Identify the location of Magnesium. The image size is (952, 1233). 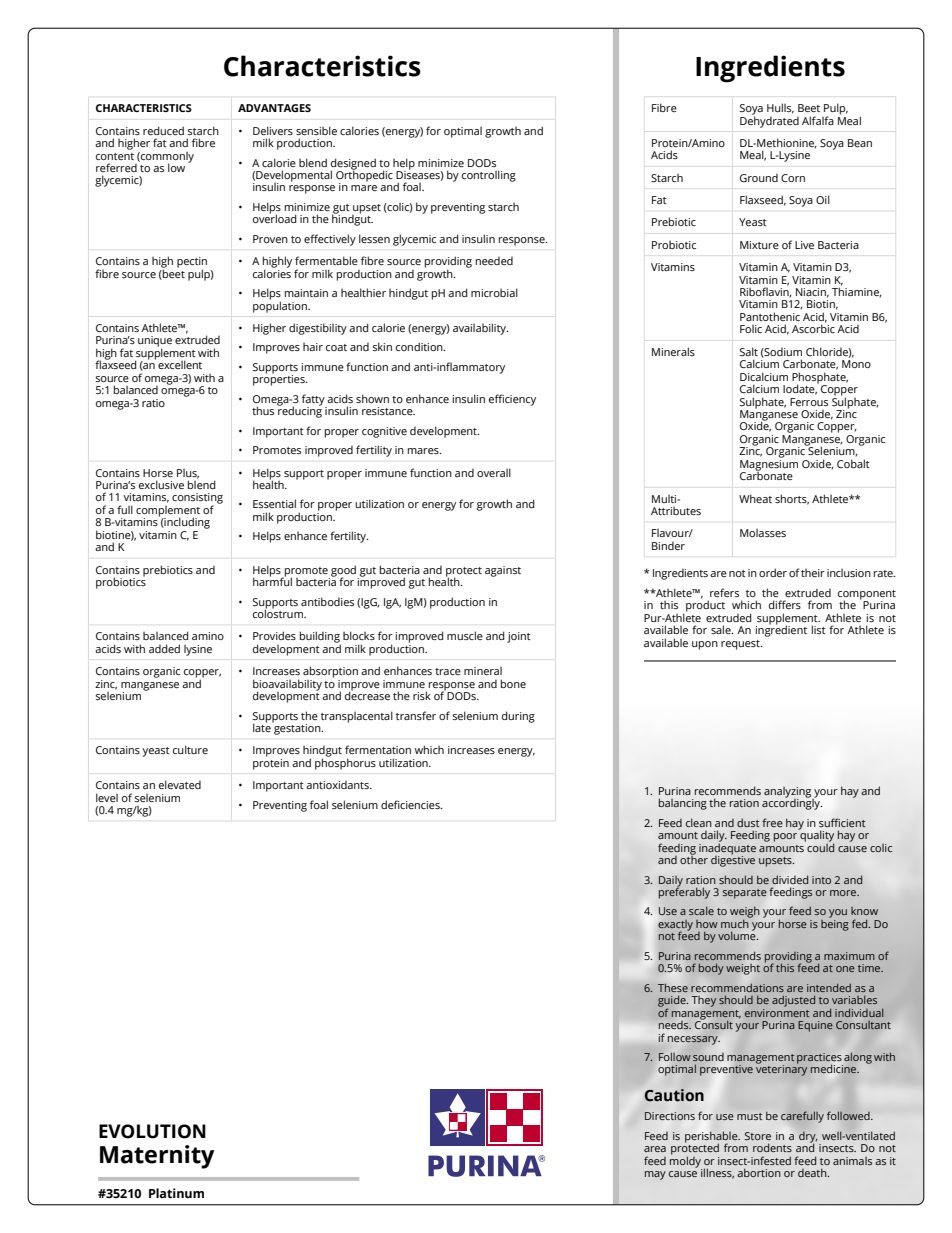
(769, 465).
